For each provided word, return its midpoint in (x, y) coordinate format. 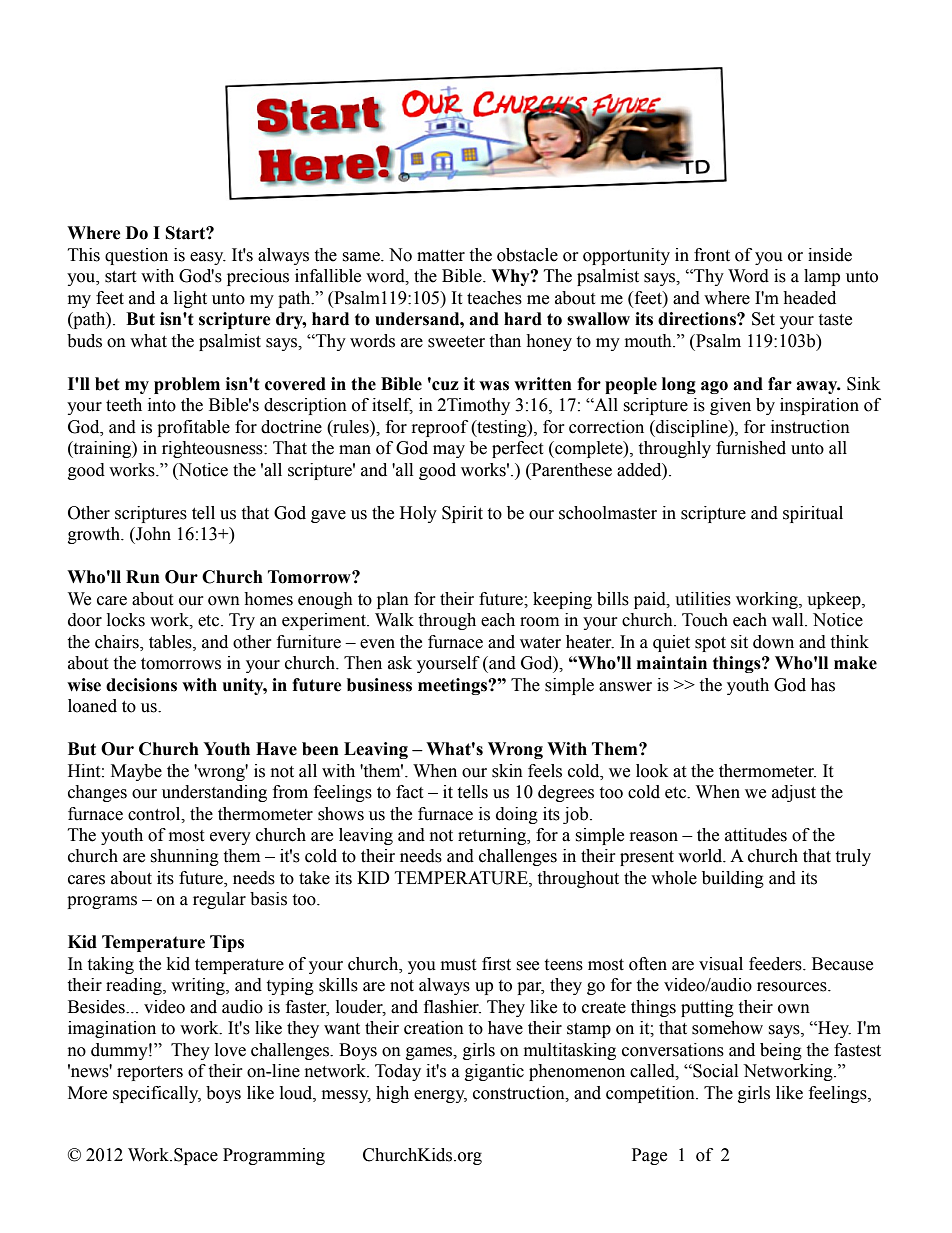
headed (809, 298)
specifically (157, 1094)
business (379, 685)
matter (441, 256)
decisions (141, 685)
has (823, 685)
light (190, 299)
